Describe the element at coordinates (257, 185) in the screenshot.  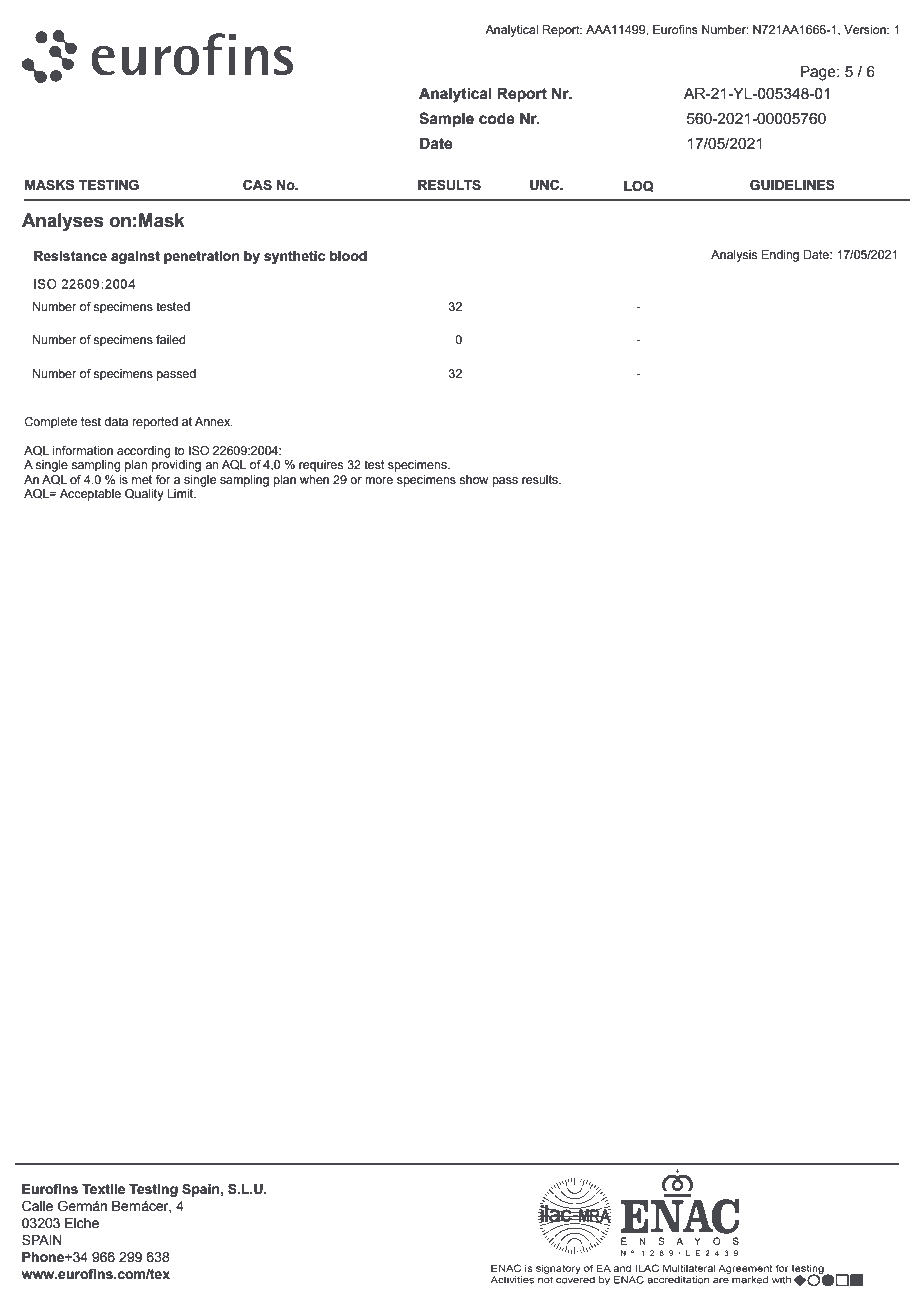
I see `CAS` at that location.
